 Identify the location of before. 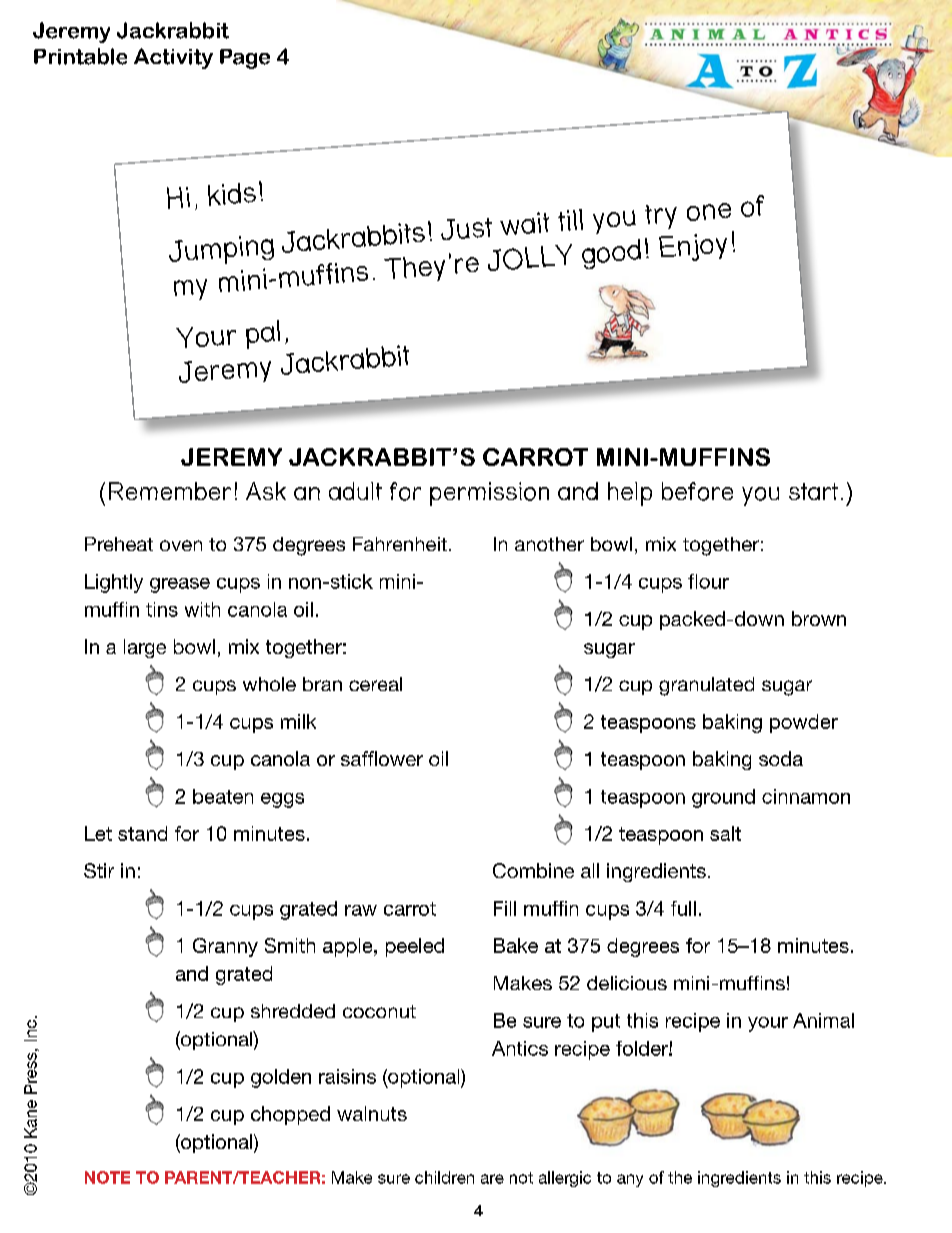
(697, 491).
